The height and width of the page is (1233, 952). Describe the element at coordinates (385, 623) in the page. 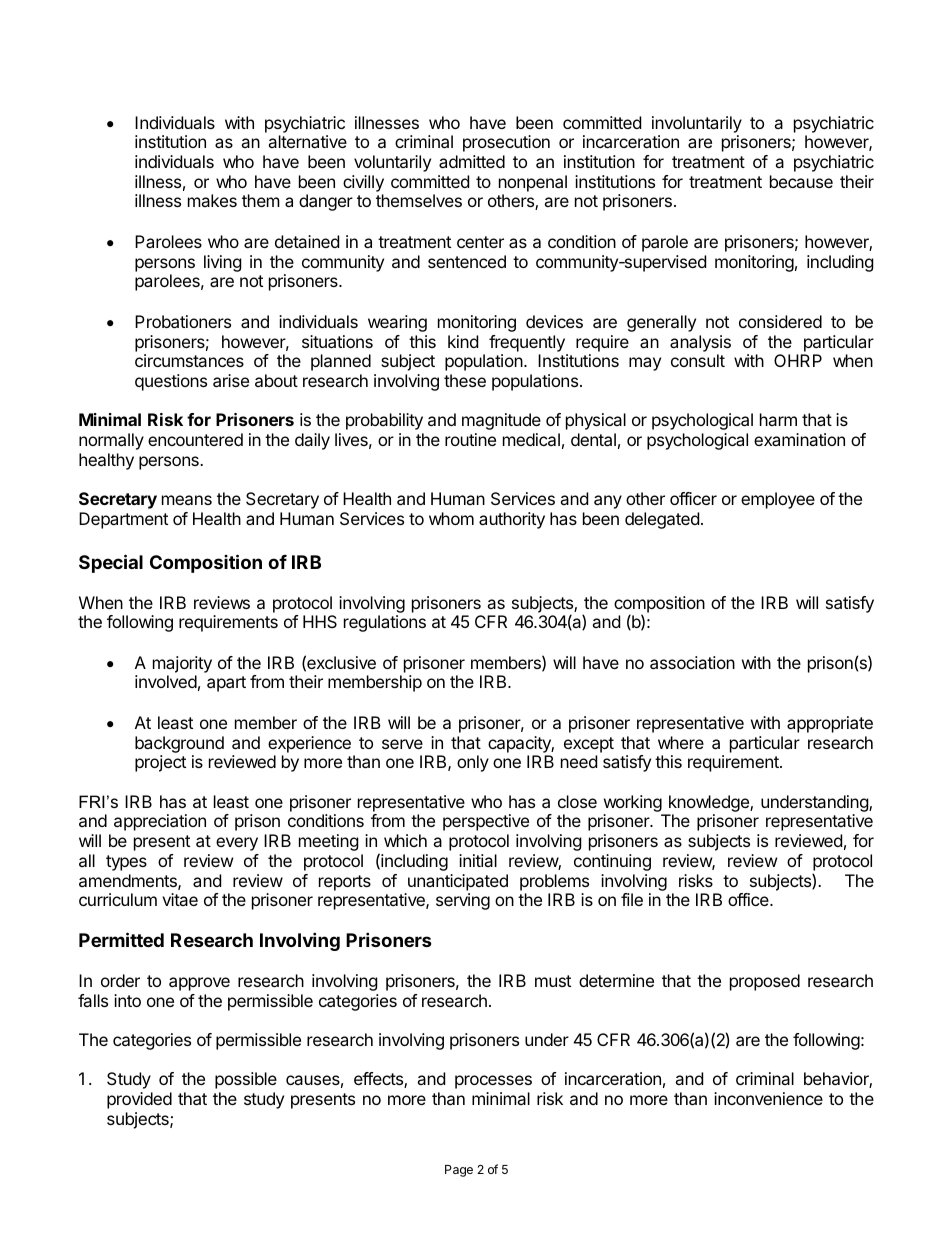

I see `regulations` at that location.
